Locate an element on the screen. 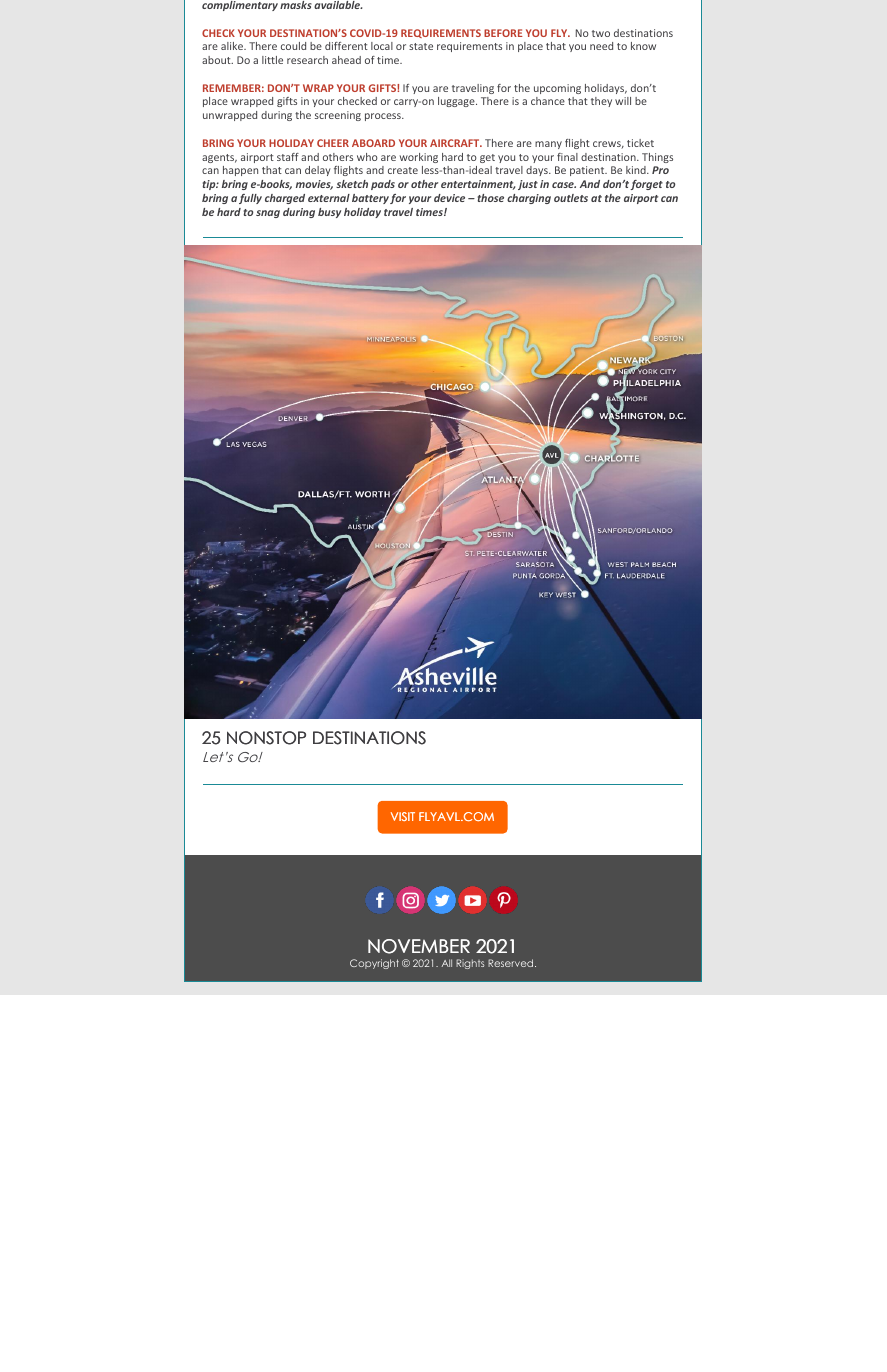  Copyright is located at coordinates (374, 964).
